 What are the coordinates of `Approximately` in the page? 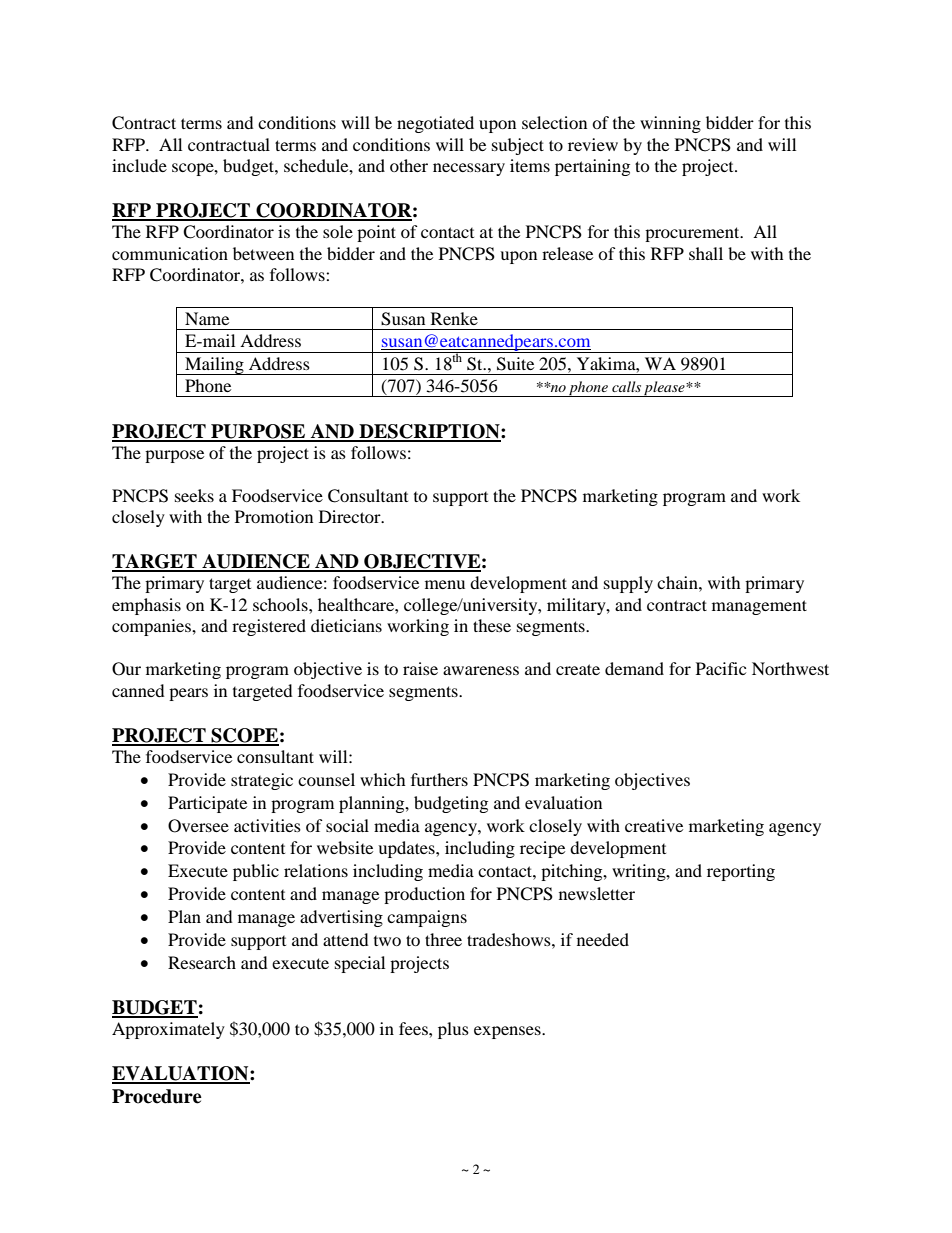 It's located at (168, 1030).
